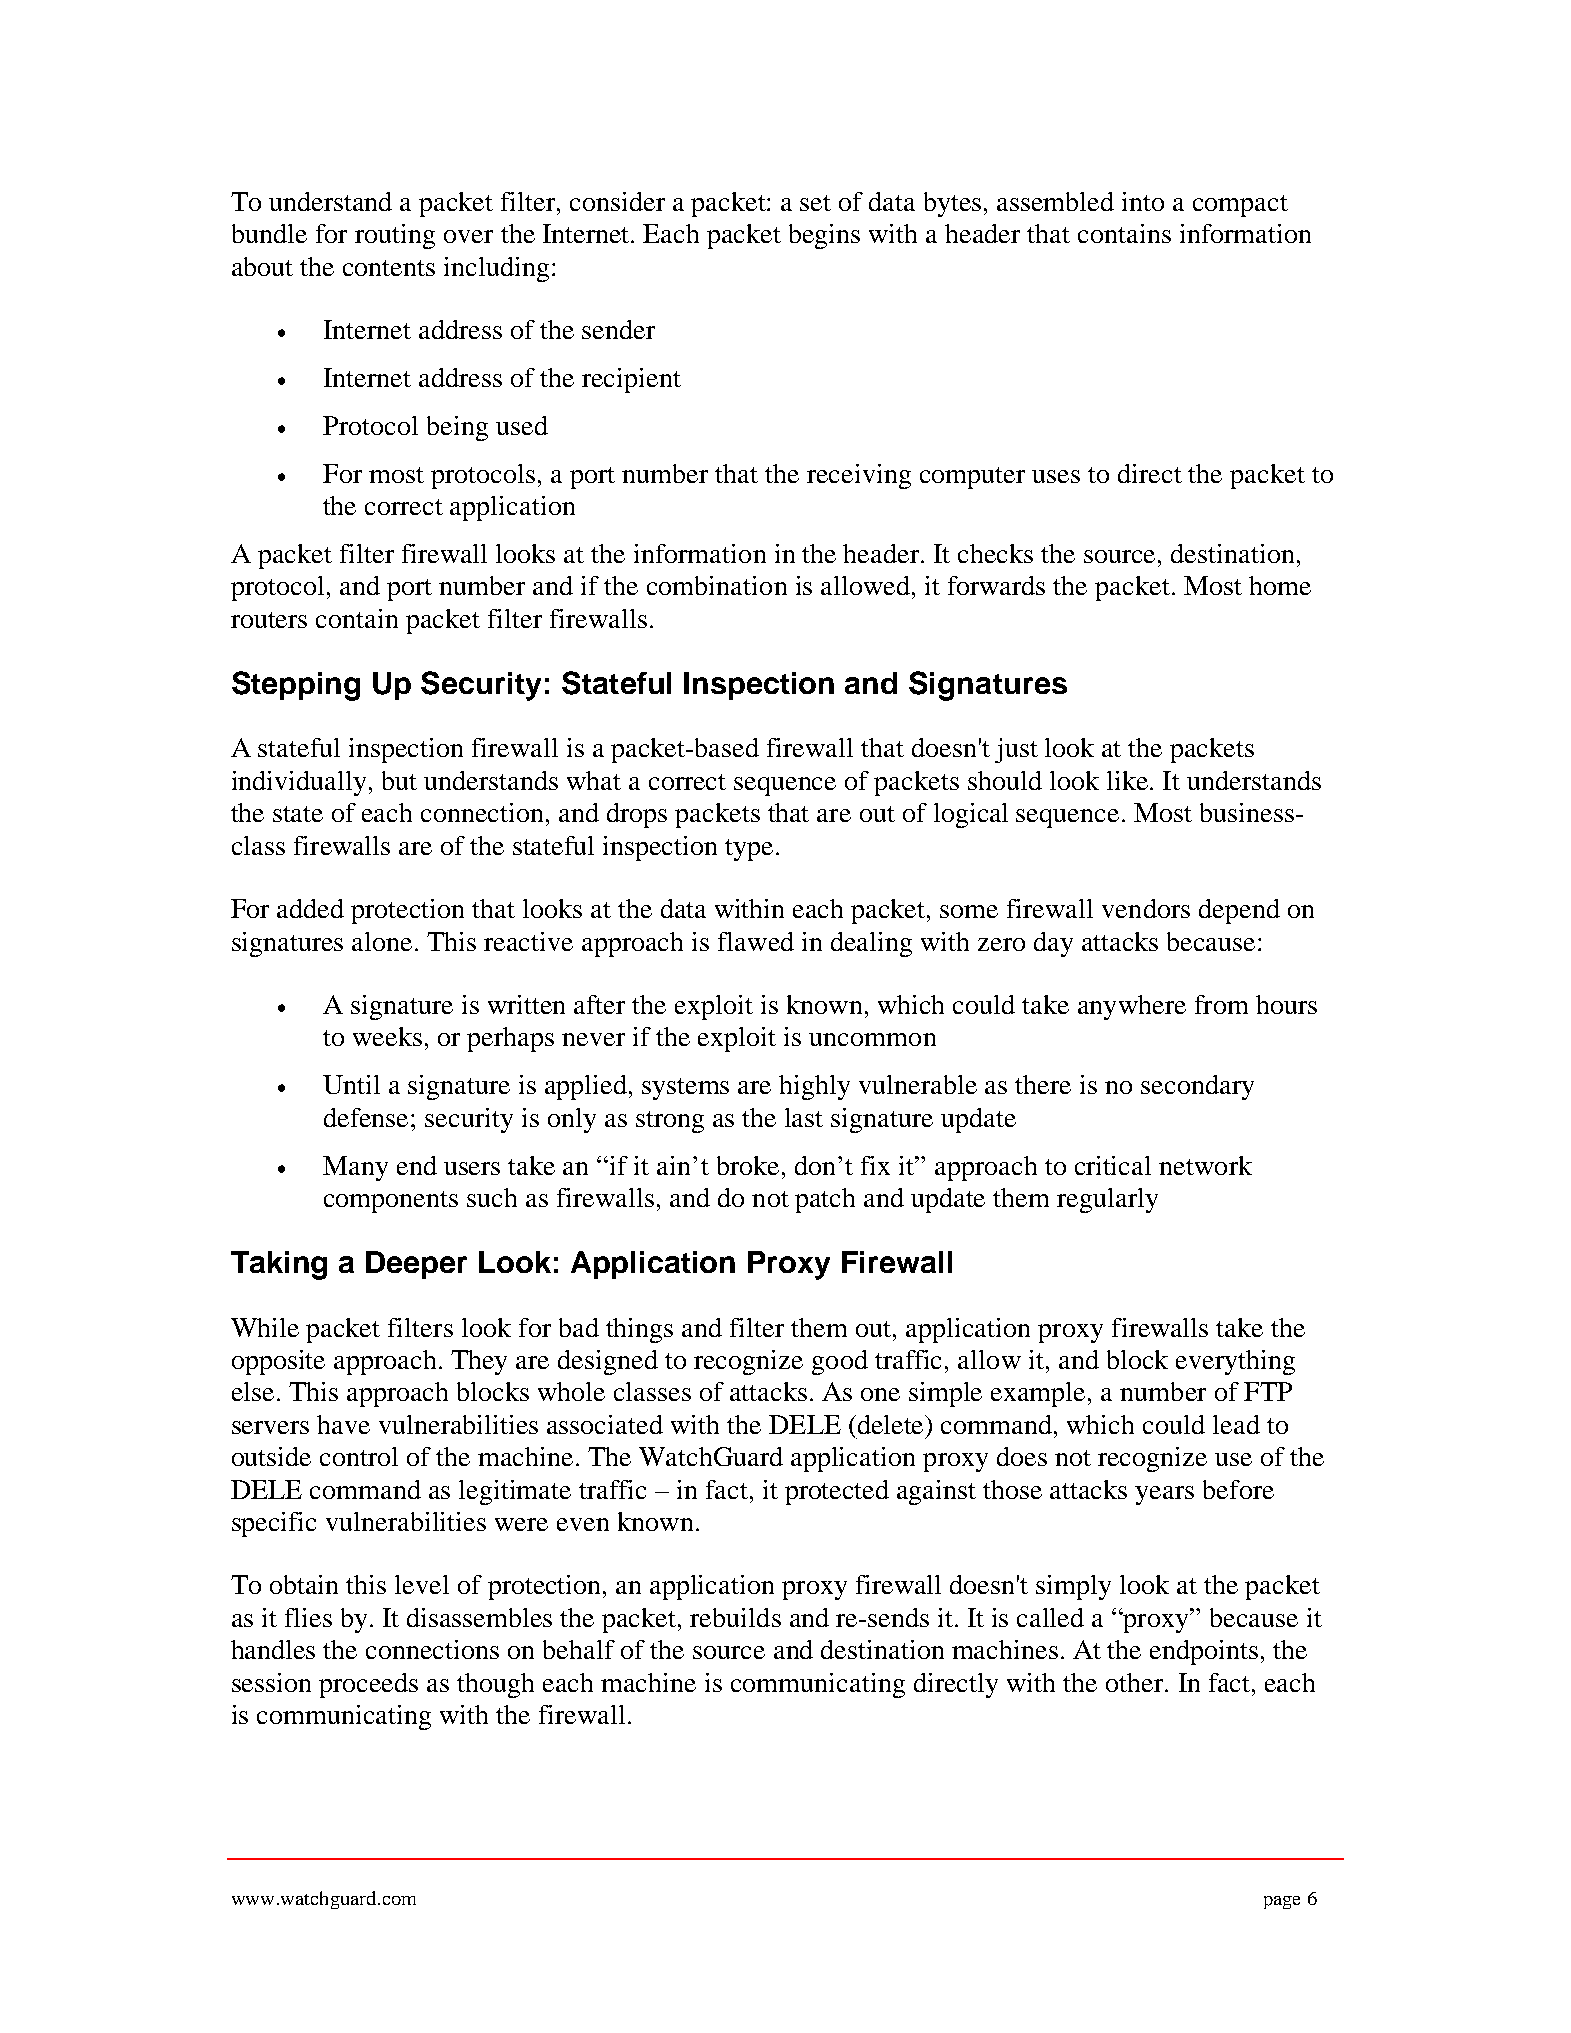 The image size is (1571, 2033). I want to click on contents, so click(389, 268).
